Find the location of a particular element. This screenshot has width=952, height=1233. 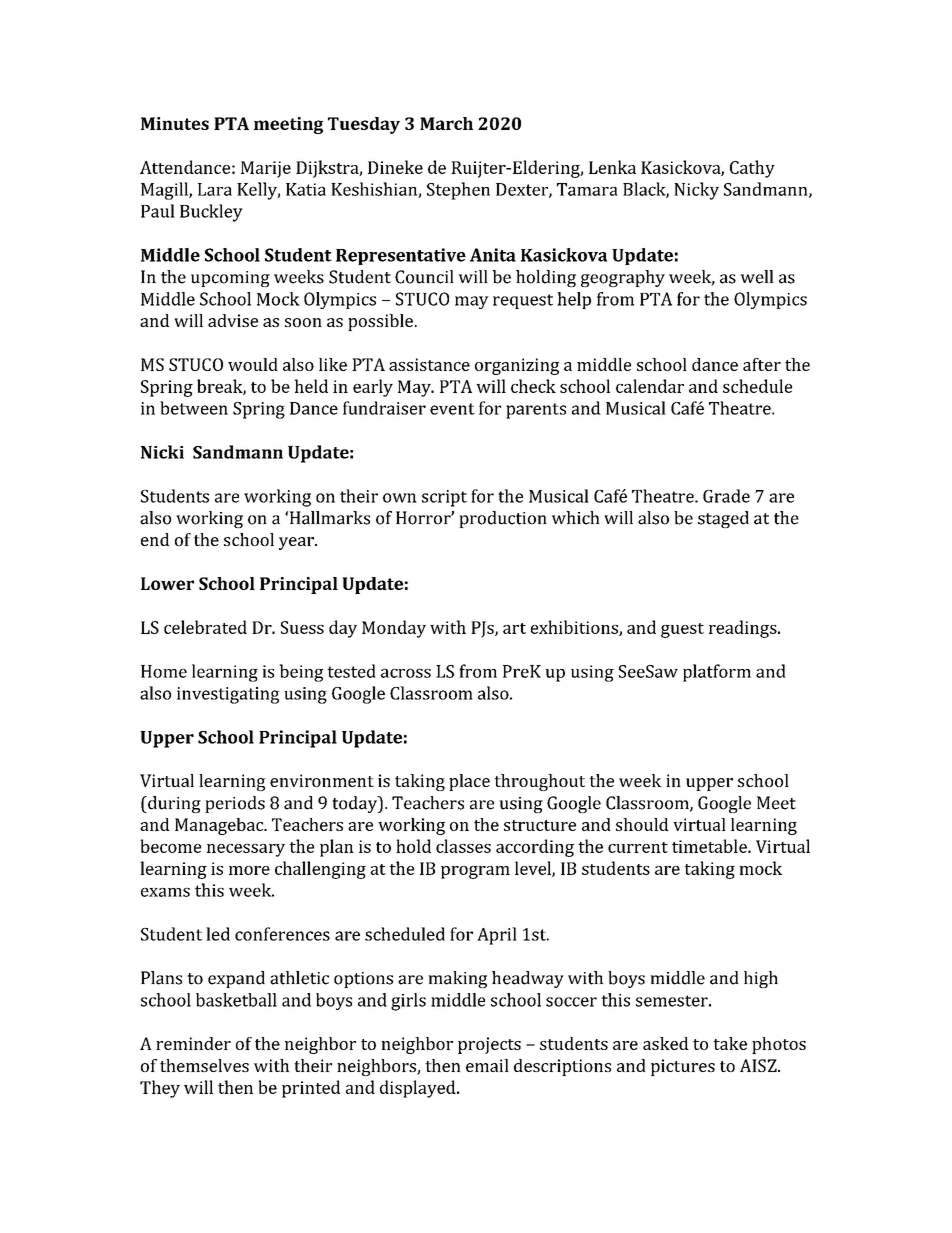

advise is located at coordinates (233, 320).
